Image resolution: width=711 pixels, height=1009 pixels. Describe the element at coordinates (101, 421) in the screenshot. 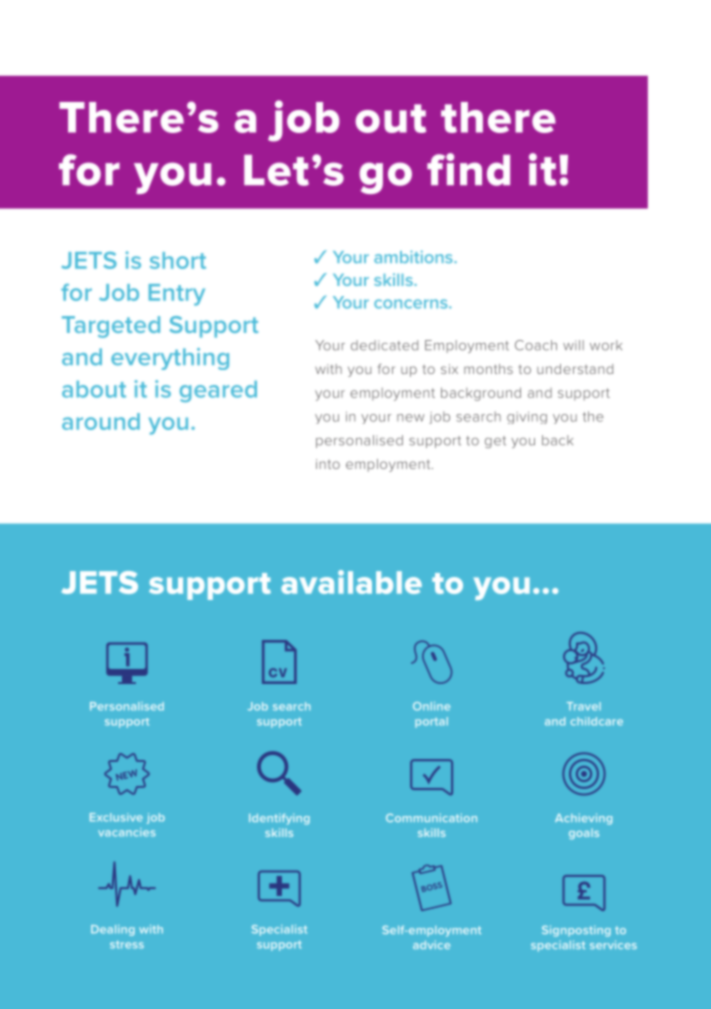

I see `around` at that location.
